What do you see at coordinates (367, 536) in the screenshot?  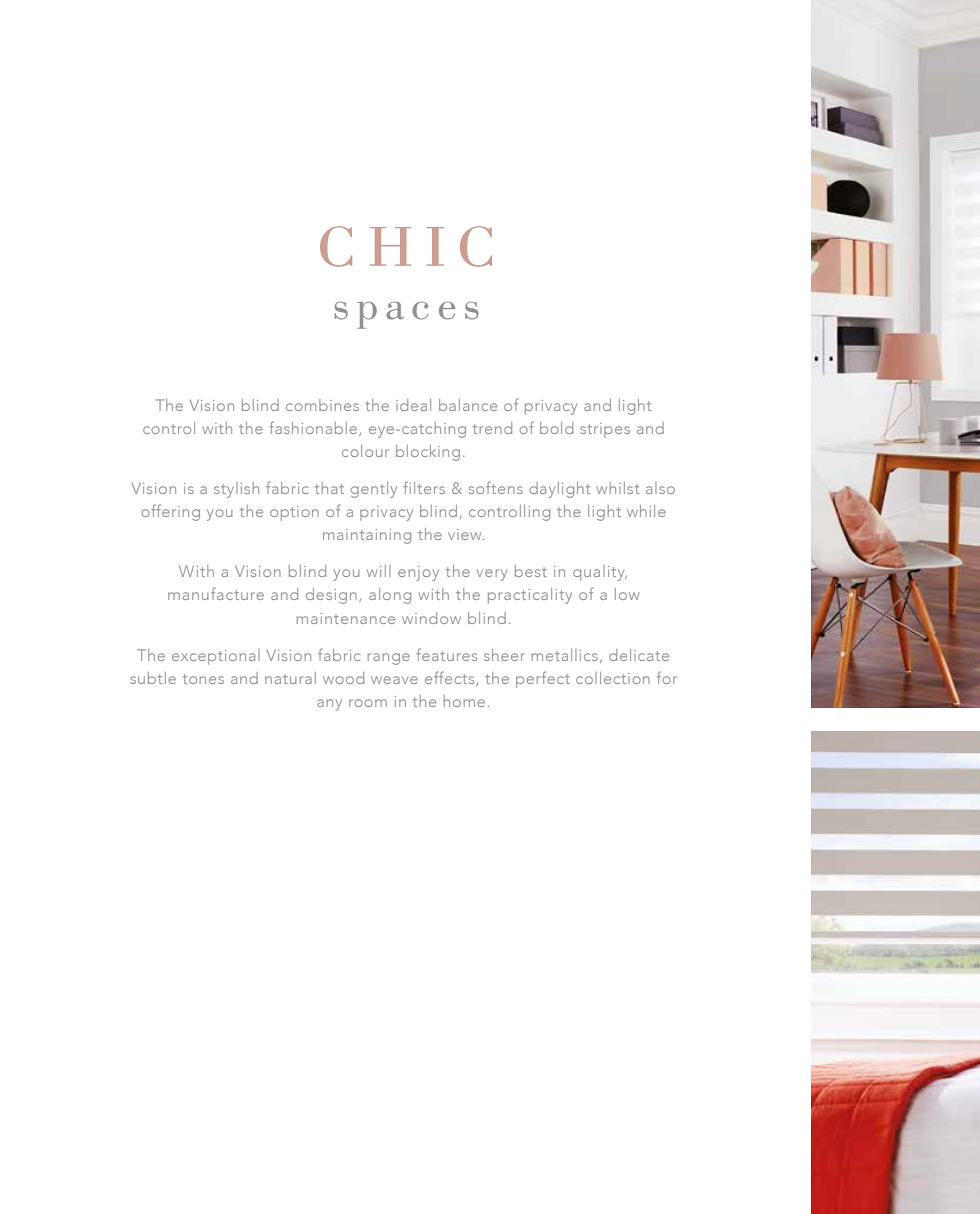 I see `maintaining` at bounding box center [367, 536].
